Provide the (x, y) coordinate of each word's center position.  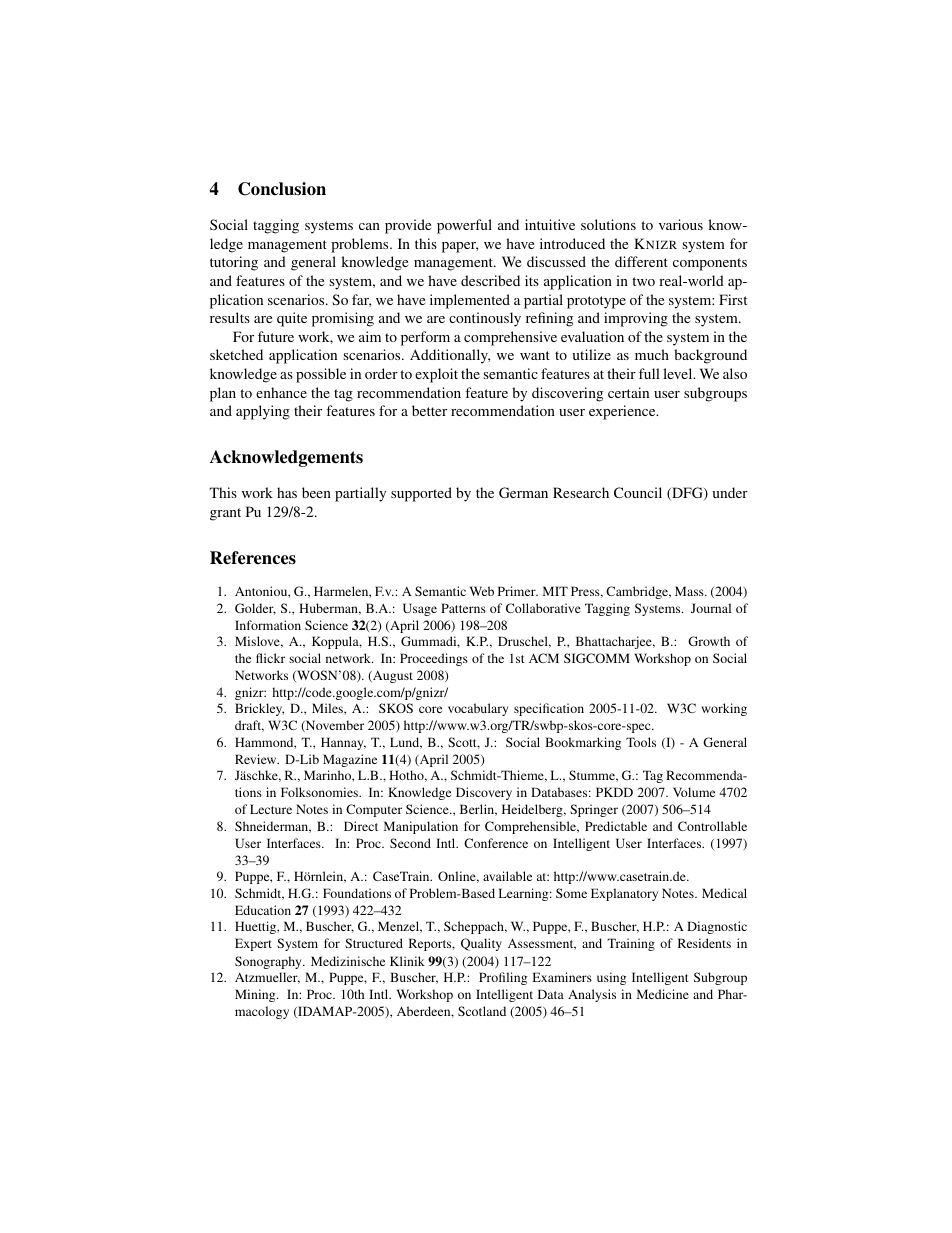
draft (249, 726)
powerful (464, 226)
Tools (641, 742)
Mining (256, 995)
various (681, 224)
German (523, 492)
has (287, 492)
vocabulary (478, 709)
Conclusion (282, 189)
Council (638, 492)
